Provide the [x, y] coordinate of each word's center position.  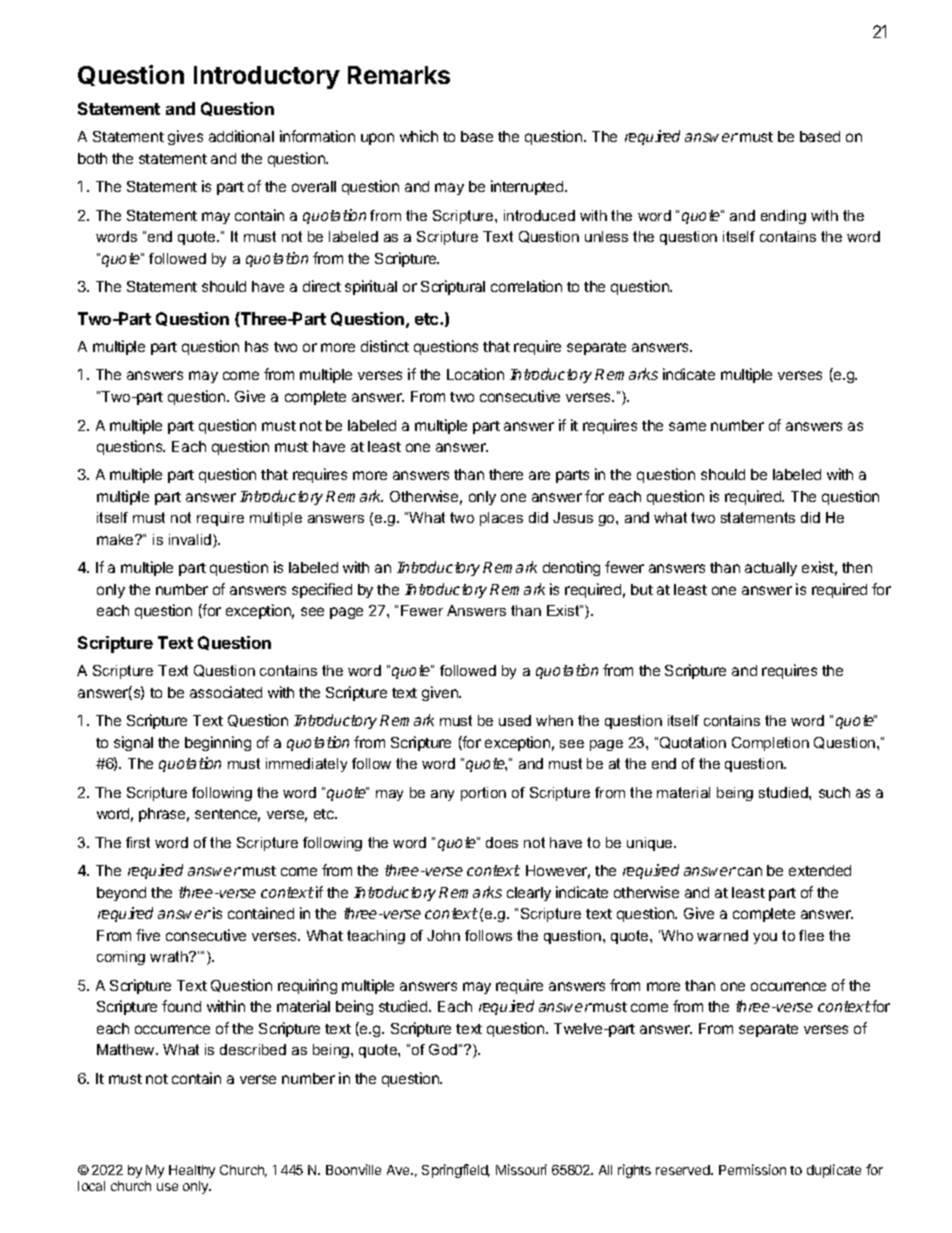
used [515, 720]
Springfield [456, 1171]
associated [226, 692]
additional [241, 136]
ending [783, 217]
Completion [770, 744]
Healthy [192, 1171]
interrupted [528, 187]
